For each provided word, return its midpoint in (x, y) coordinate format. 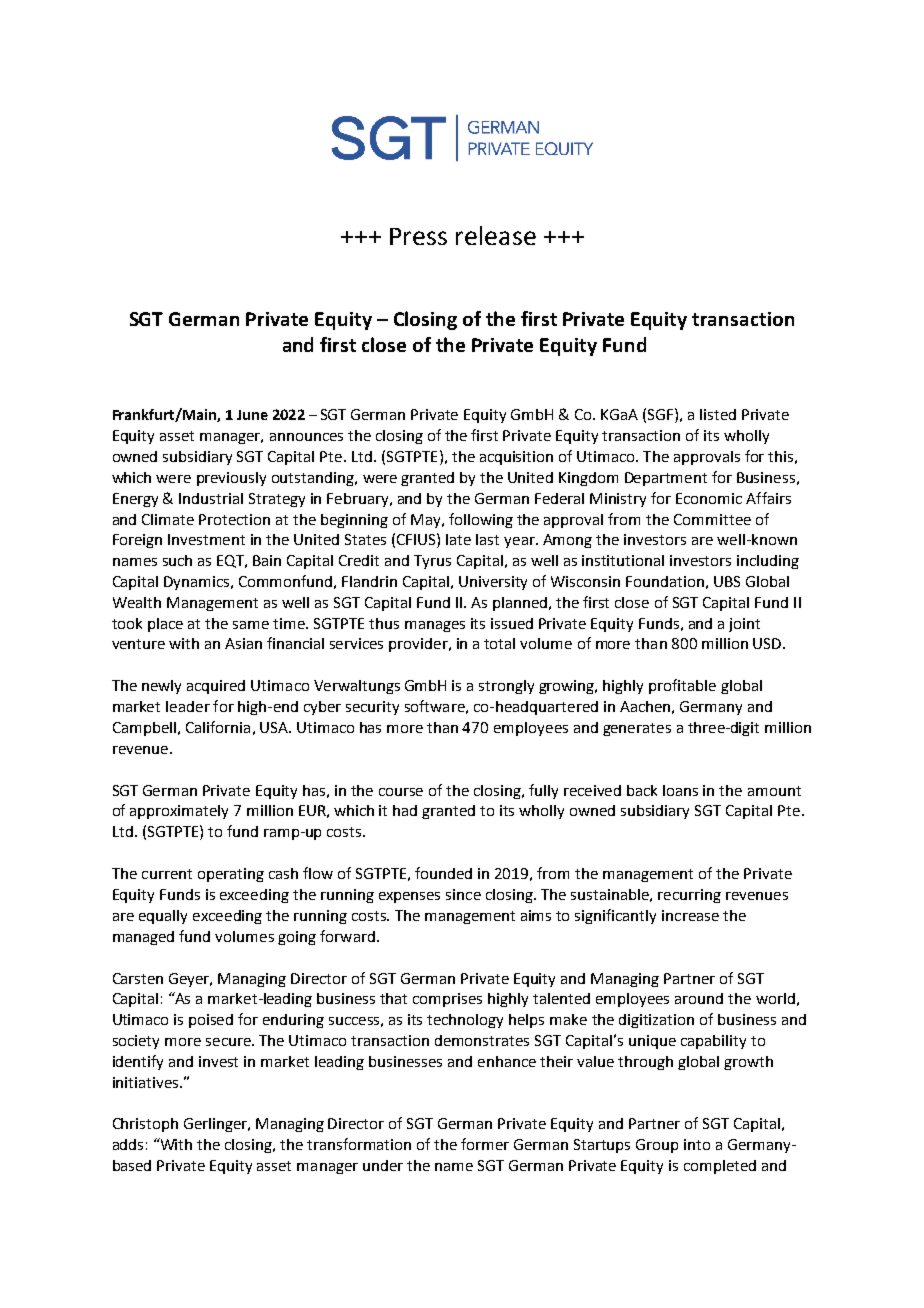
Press (418, 236)
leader (188, 706)
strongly (506, 687)
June (252, 415)
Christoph (145, 1125)
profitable (682, 686)
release (496, 235)
